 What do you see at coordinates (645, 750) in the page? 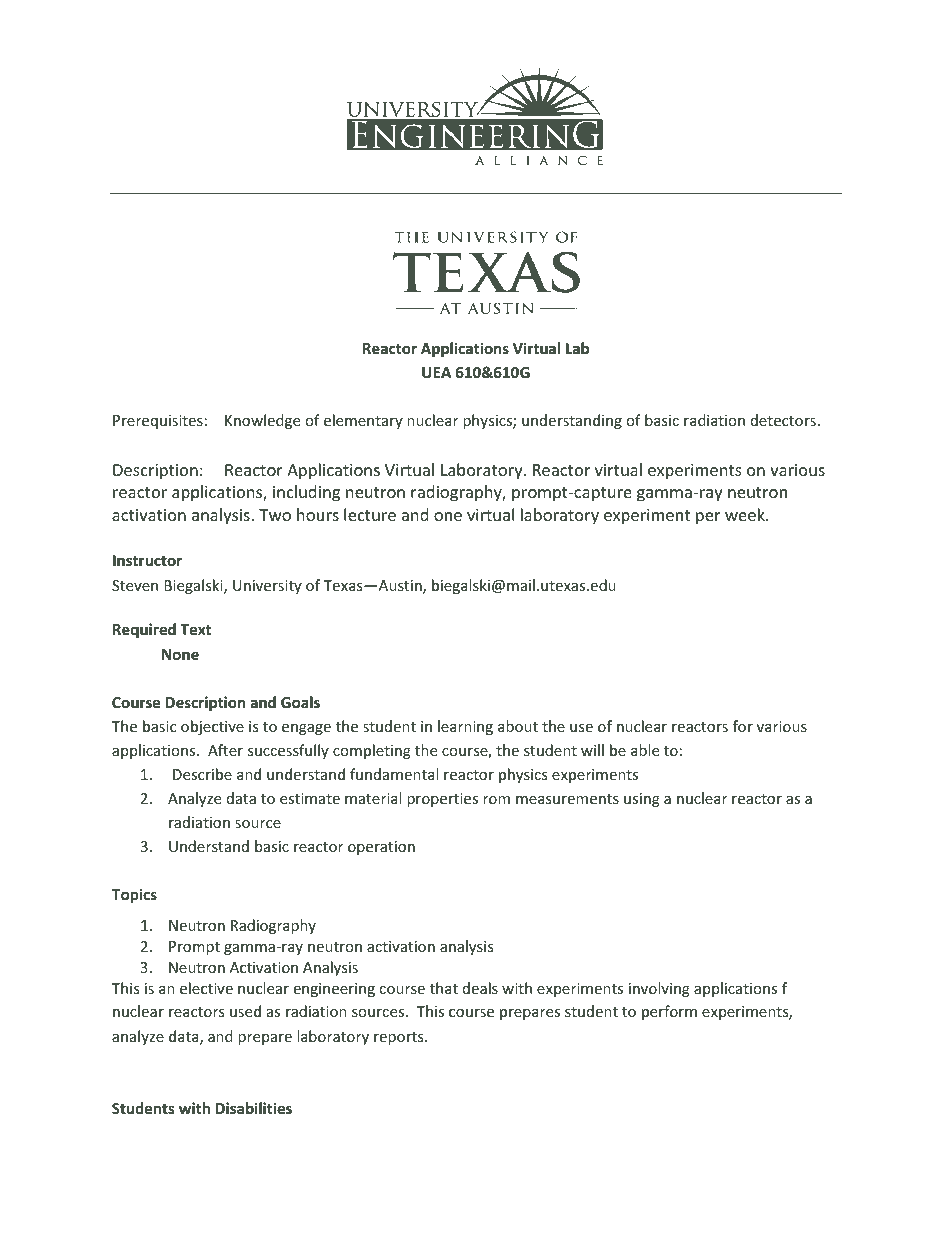
I see `able` at bounding box center [645, 750].
